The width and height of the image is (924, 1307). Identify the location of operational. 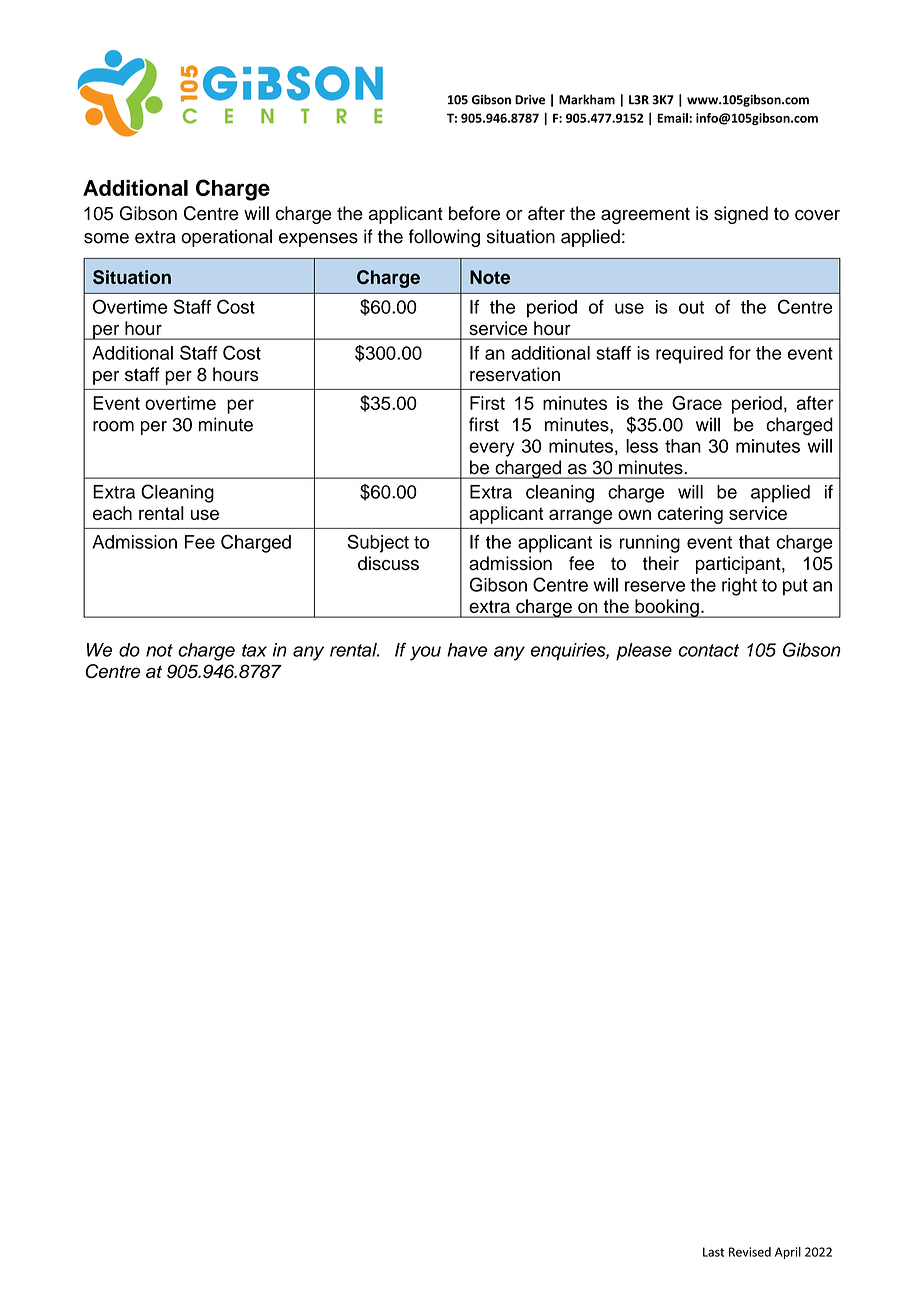
(226, 238).
